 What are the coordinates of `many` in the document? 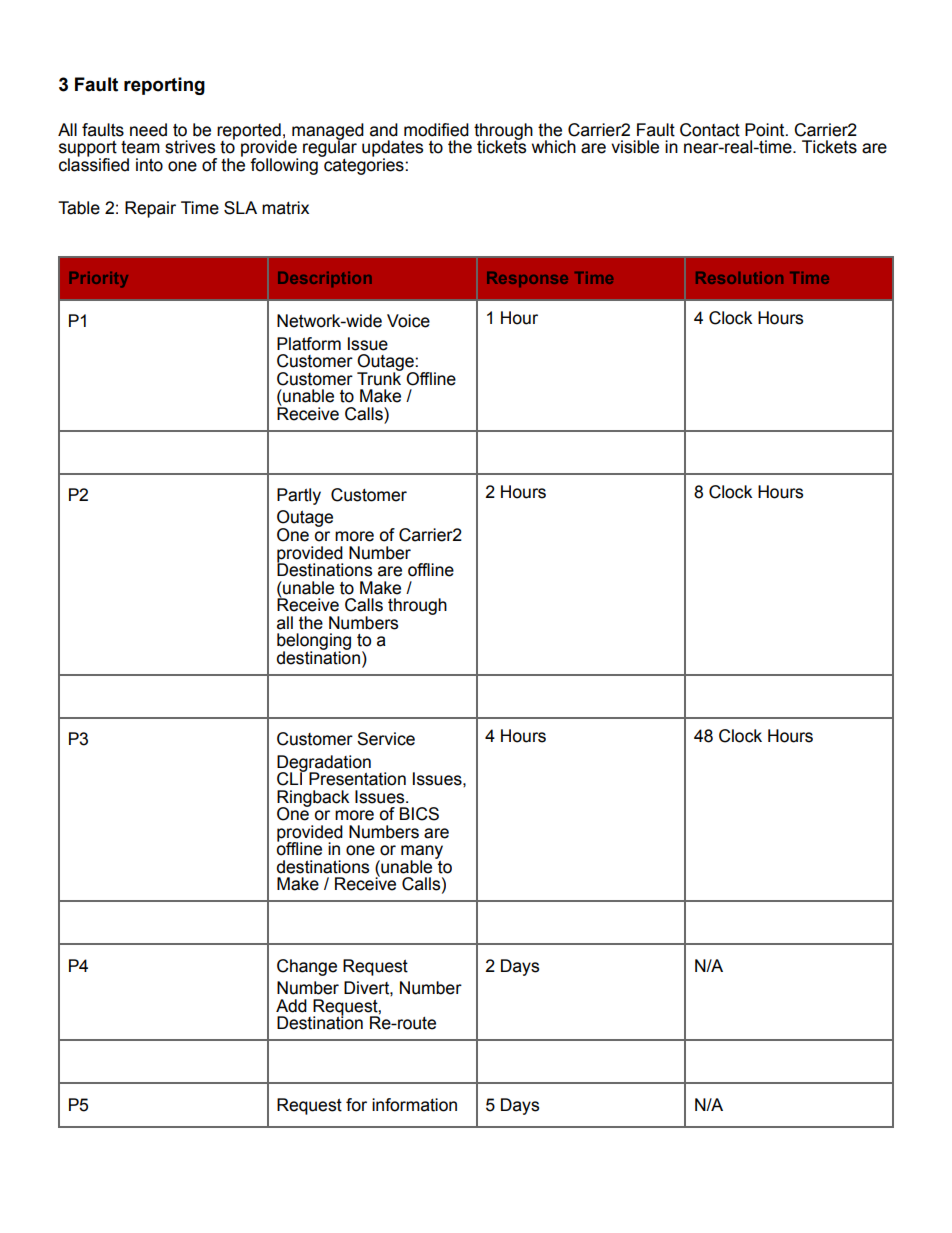 It's located at (422, 853).
